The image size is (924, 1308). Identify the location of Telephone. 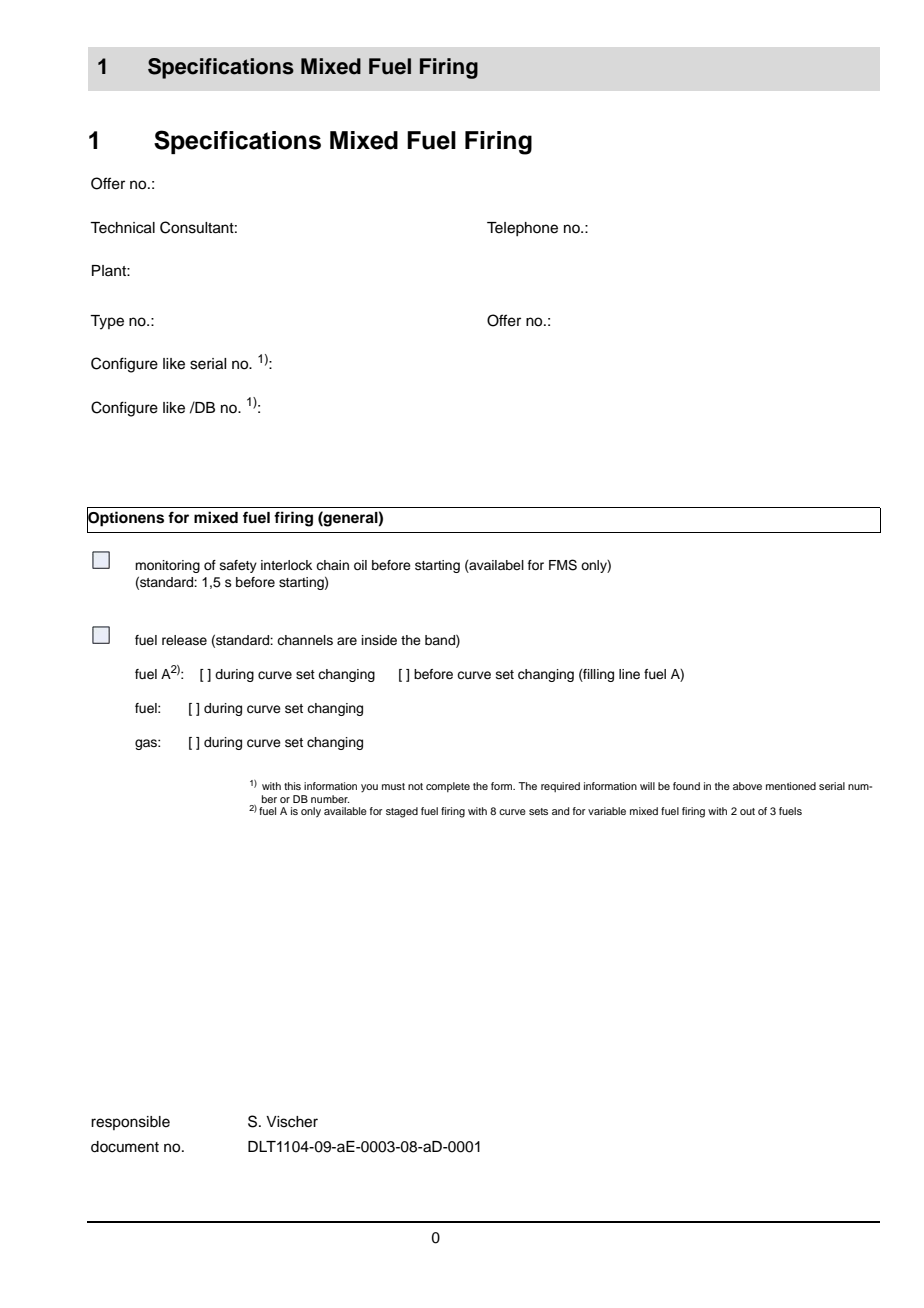
(522, 229).
